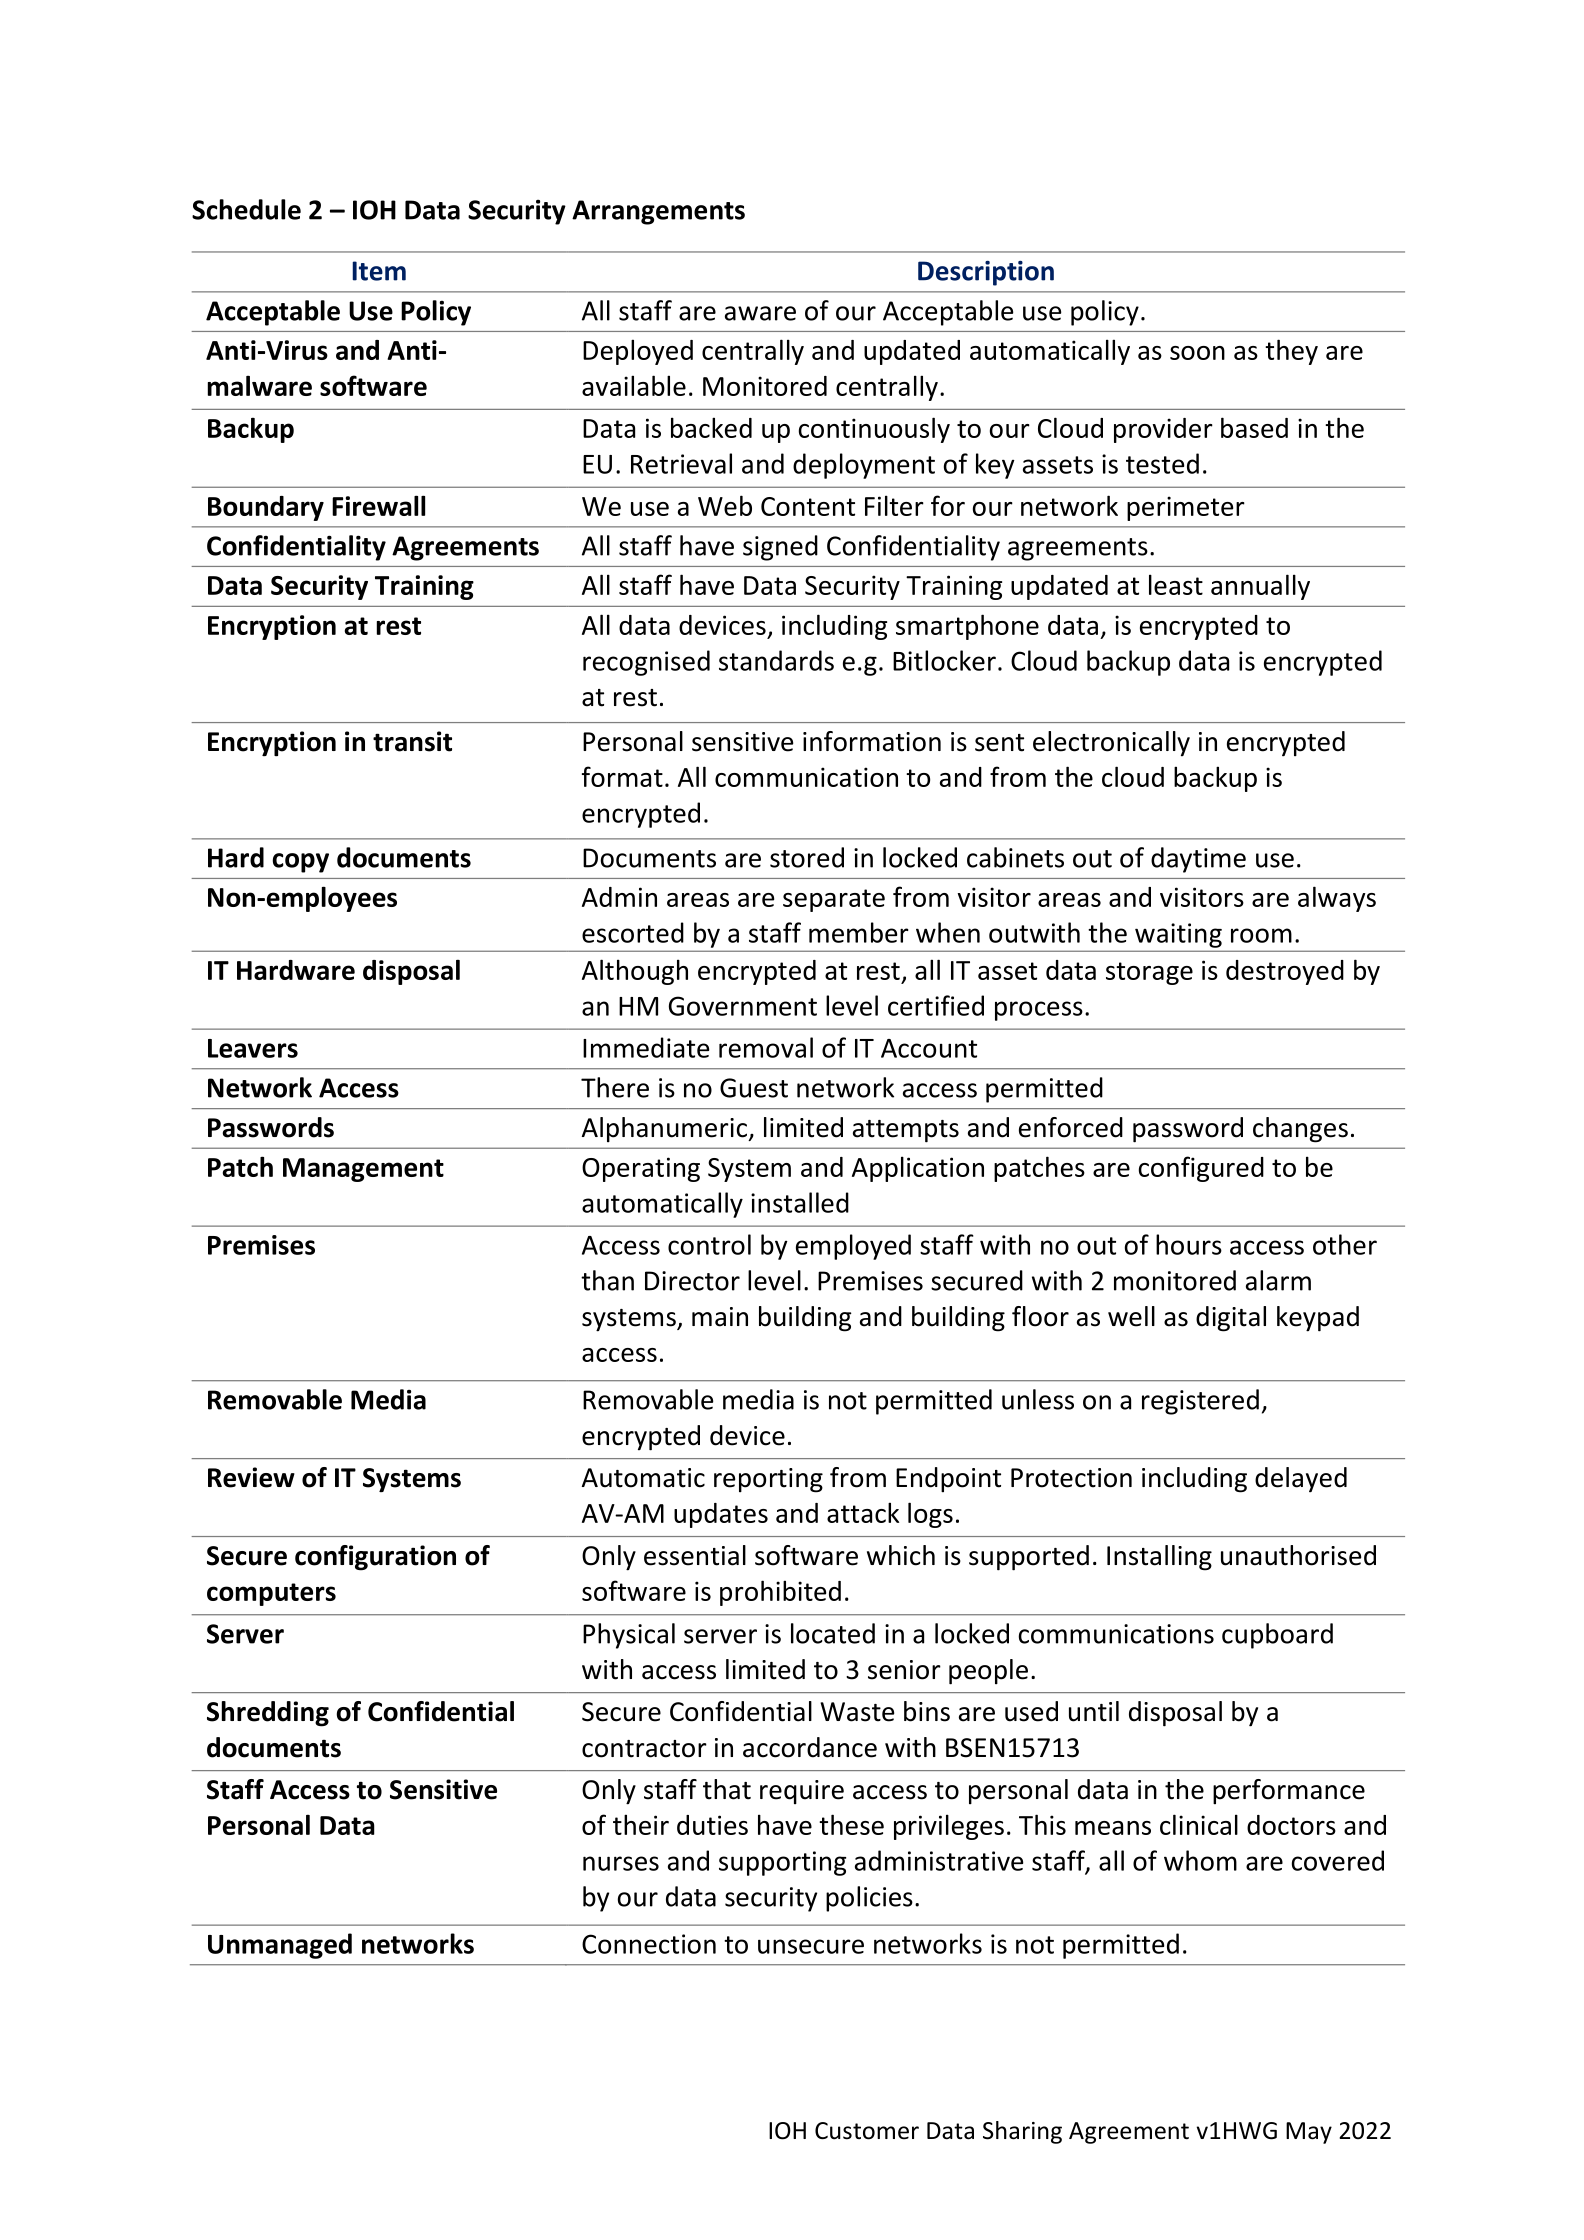 Image resolution: width=1584 pixels, height=2240 pixels. What do you see at coordinates (800, 1202) in the image?
I see `installed` at bounding box center [800, 1202].
